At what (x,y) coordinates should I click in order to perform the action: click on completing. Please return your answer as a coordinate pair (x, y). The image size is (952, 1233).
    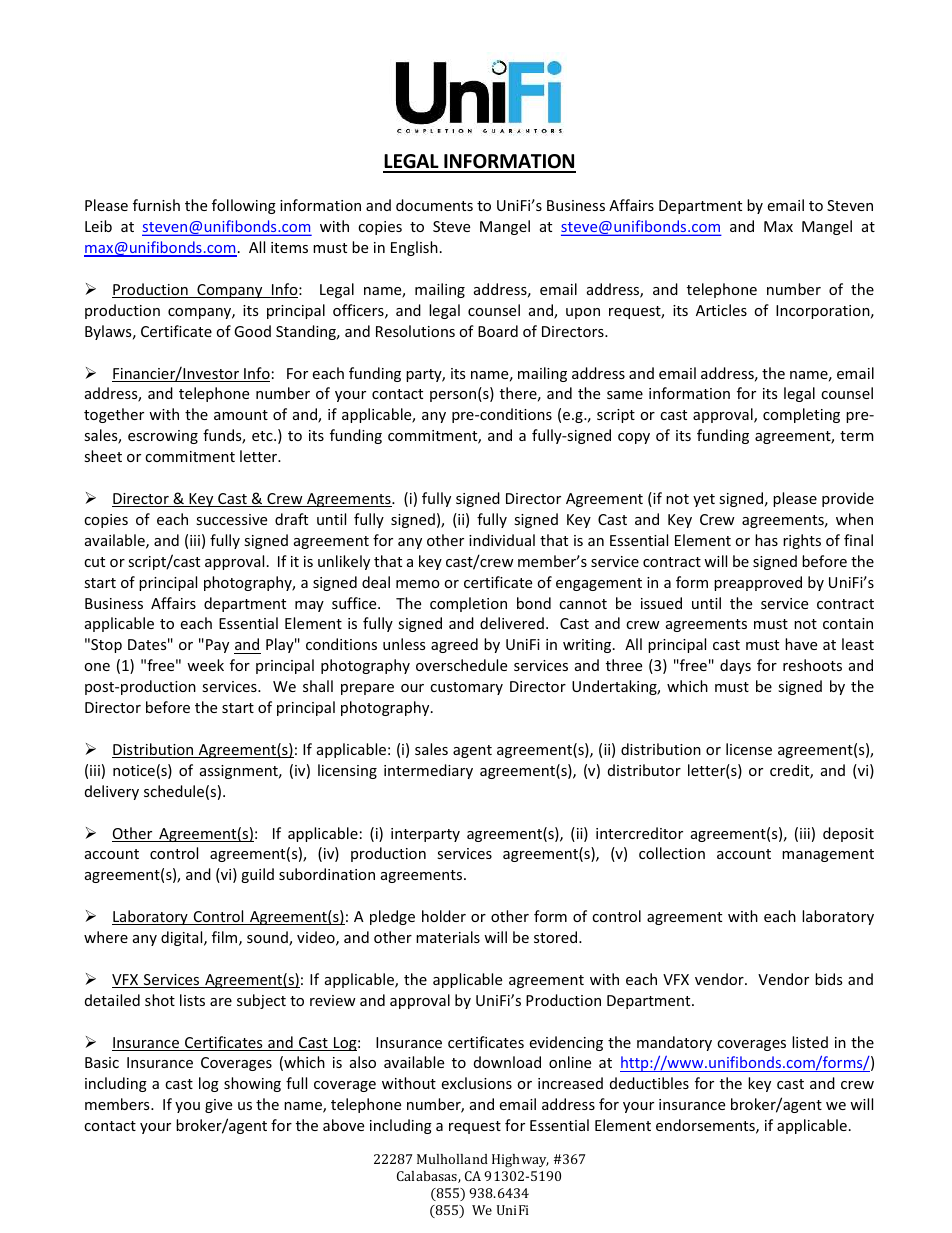
    Looking at the image, I should click on (801, 415).
